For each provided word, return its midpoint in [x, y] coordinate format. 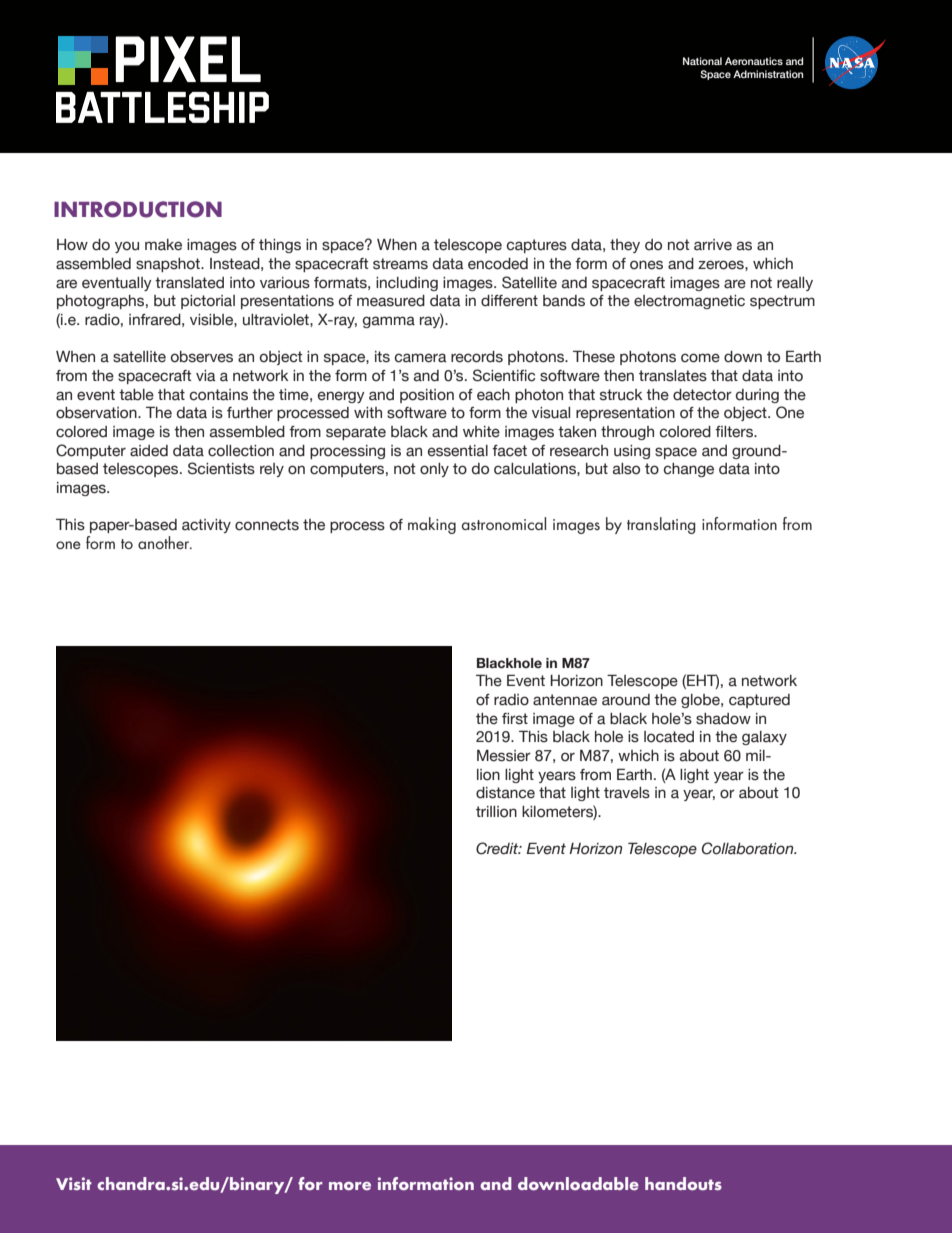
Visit [74, 1183]
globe [701, 701]
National [702, 61]
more [350, 1186]
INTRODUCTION [138, 209]
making [432, 525]
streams [400, 264]
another [165, 542]
